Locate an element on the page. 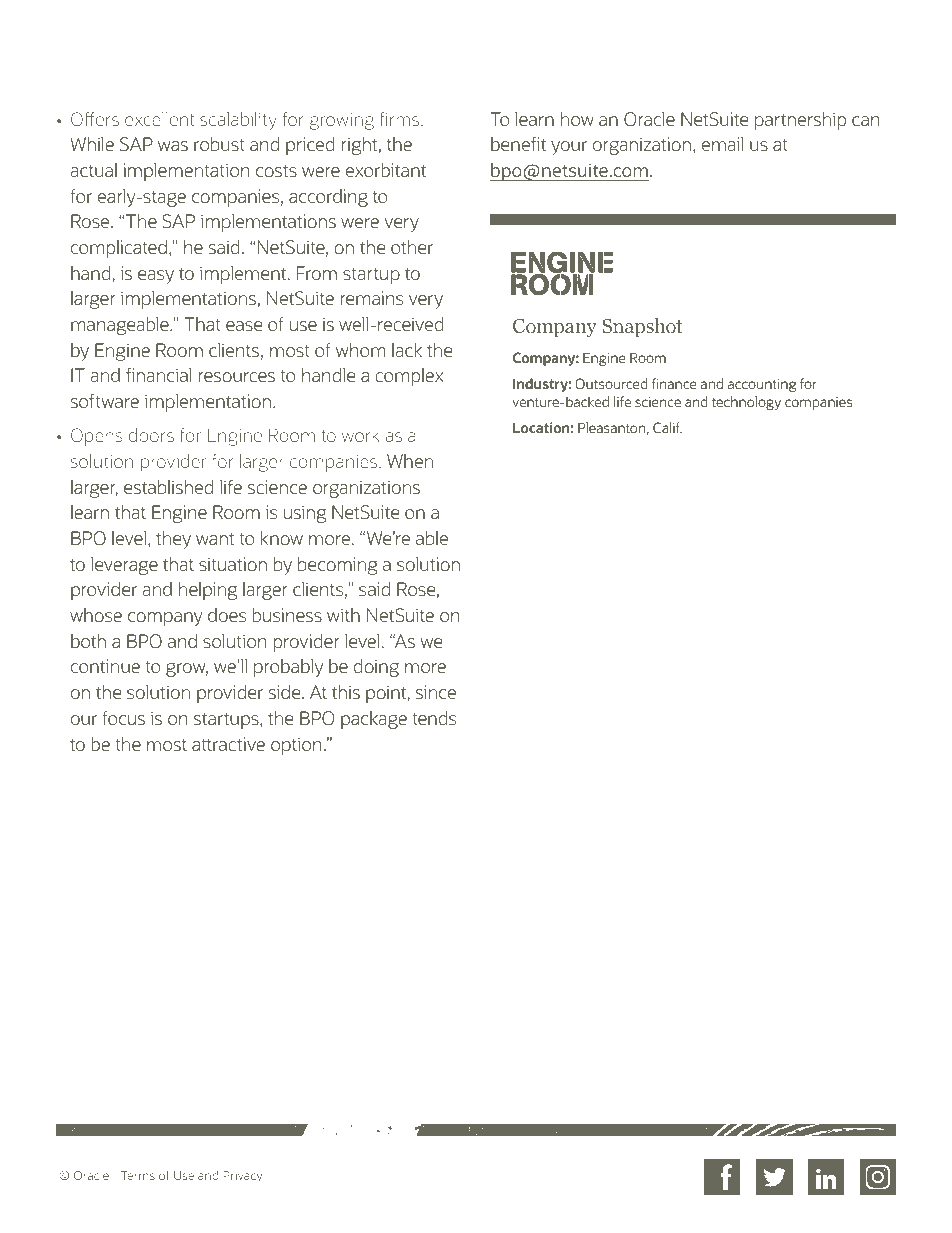 The image size is (952, 1233). Calif is located at coordinates (667, 427).
